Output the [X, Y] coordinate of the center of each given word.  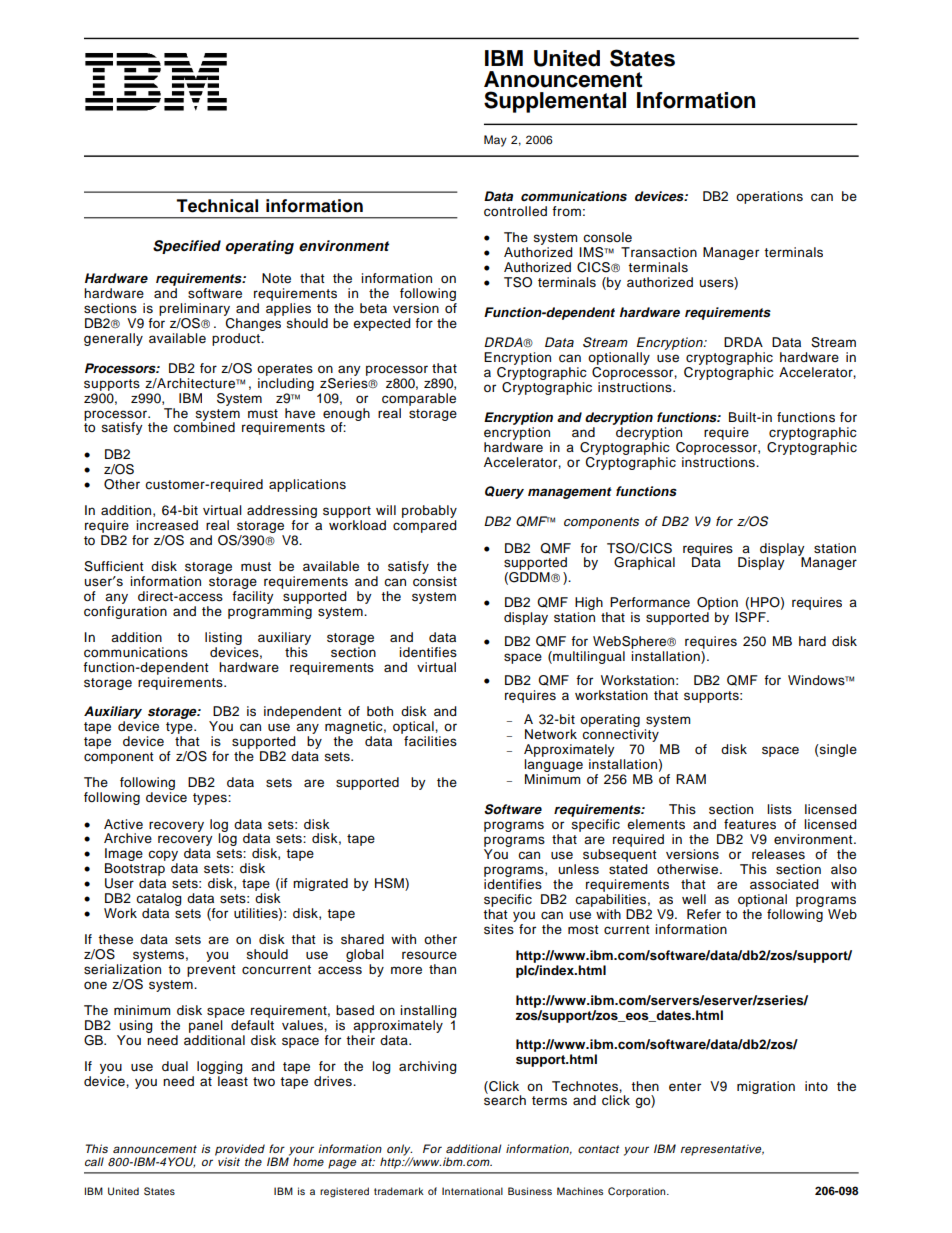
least [233, 1081]
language [553, 767]
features [750, 824]
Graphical [644, 563]
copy [163, 857]
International [472, 1191]
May [495, 141]
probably [429, 511]
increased [167, 525]
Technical [217, 206]
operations [769, 197]
